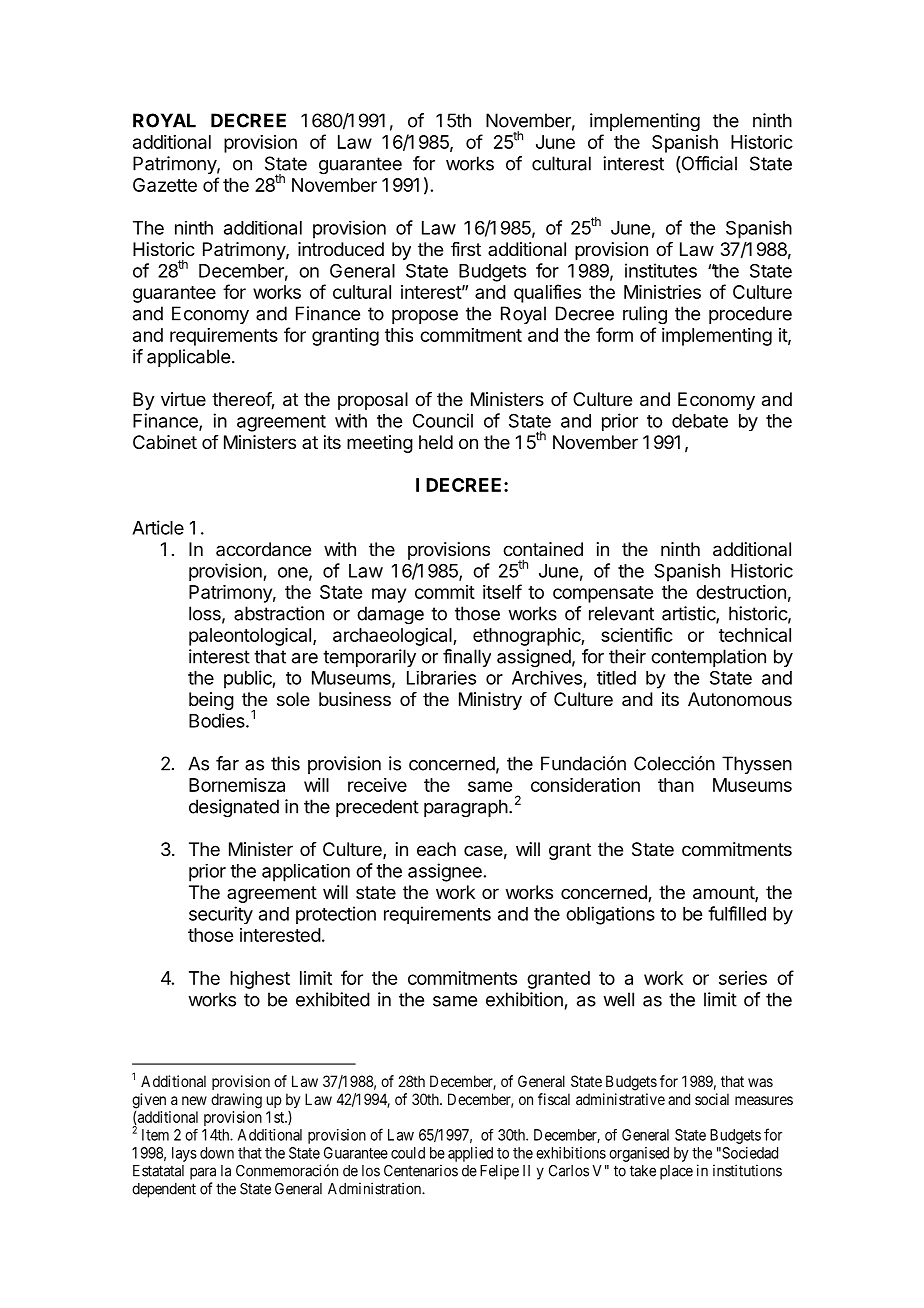 The width and height of the screenshot is (924, 1308). Describe the element at coordinates (743, 978) in the screenshot. I see `series` at that location.
